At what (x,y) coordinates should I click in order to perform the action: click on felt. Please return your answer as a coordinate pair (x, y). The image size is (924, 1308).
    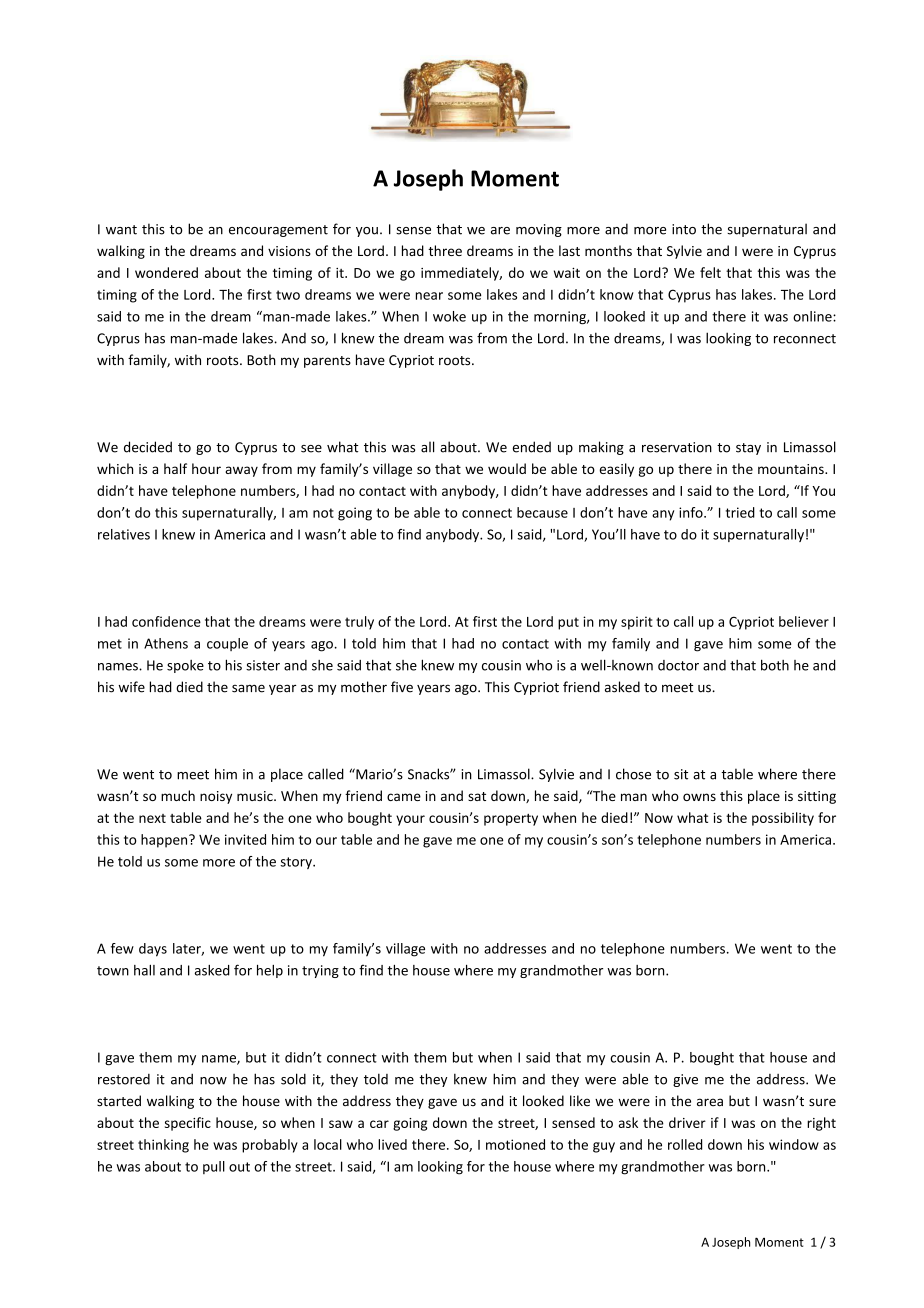
    Looking at the image, I should click on (710, 272).
